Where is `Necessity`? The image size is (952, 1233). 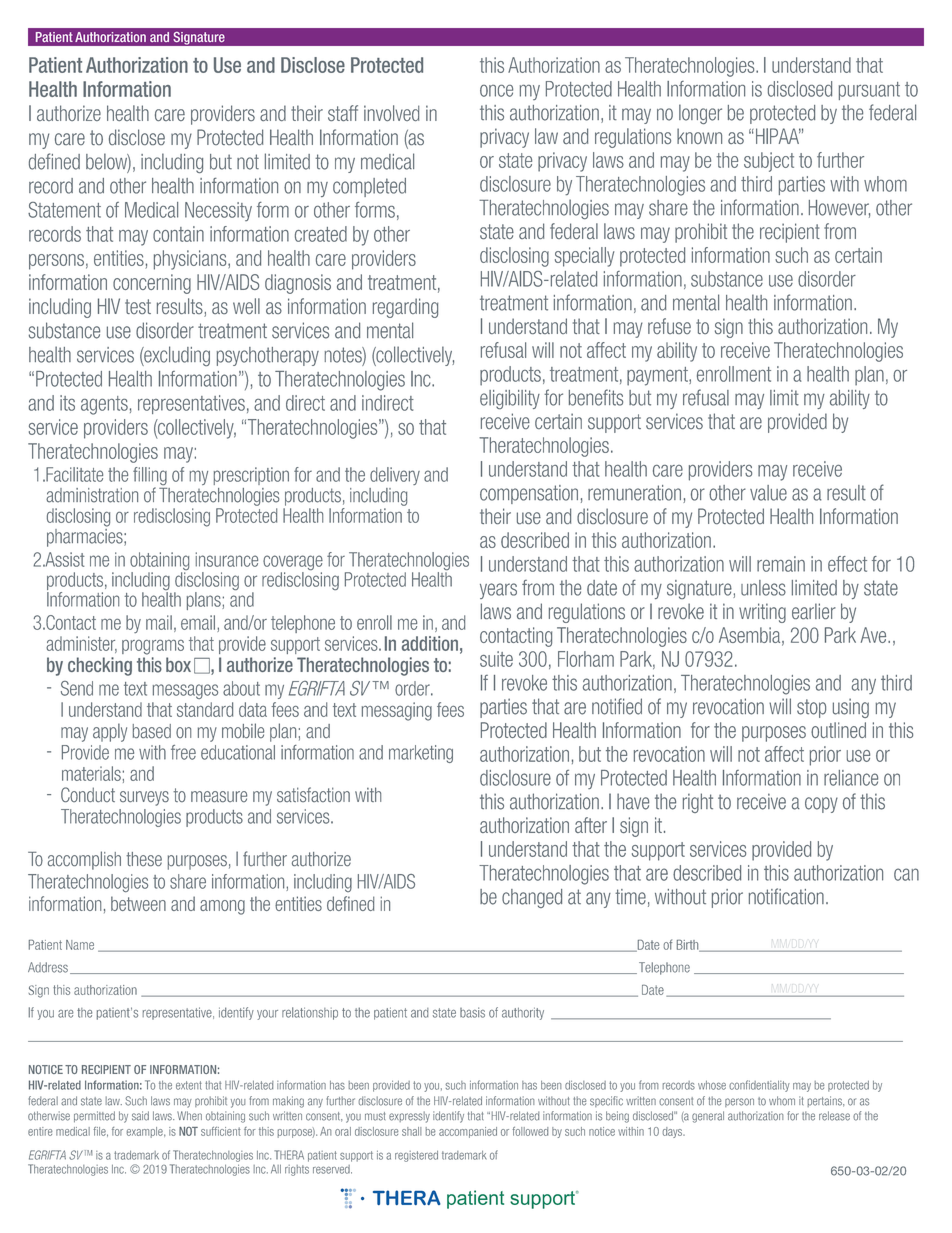
Necessity is located at coordinates (218, 211).
